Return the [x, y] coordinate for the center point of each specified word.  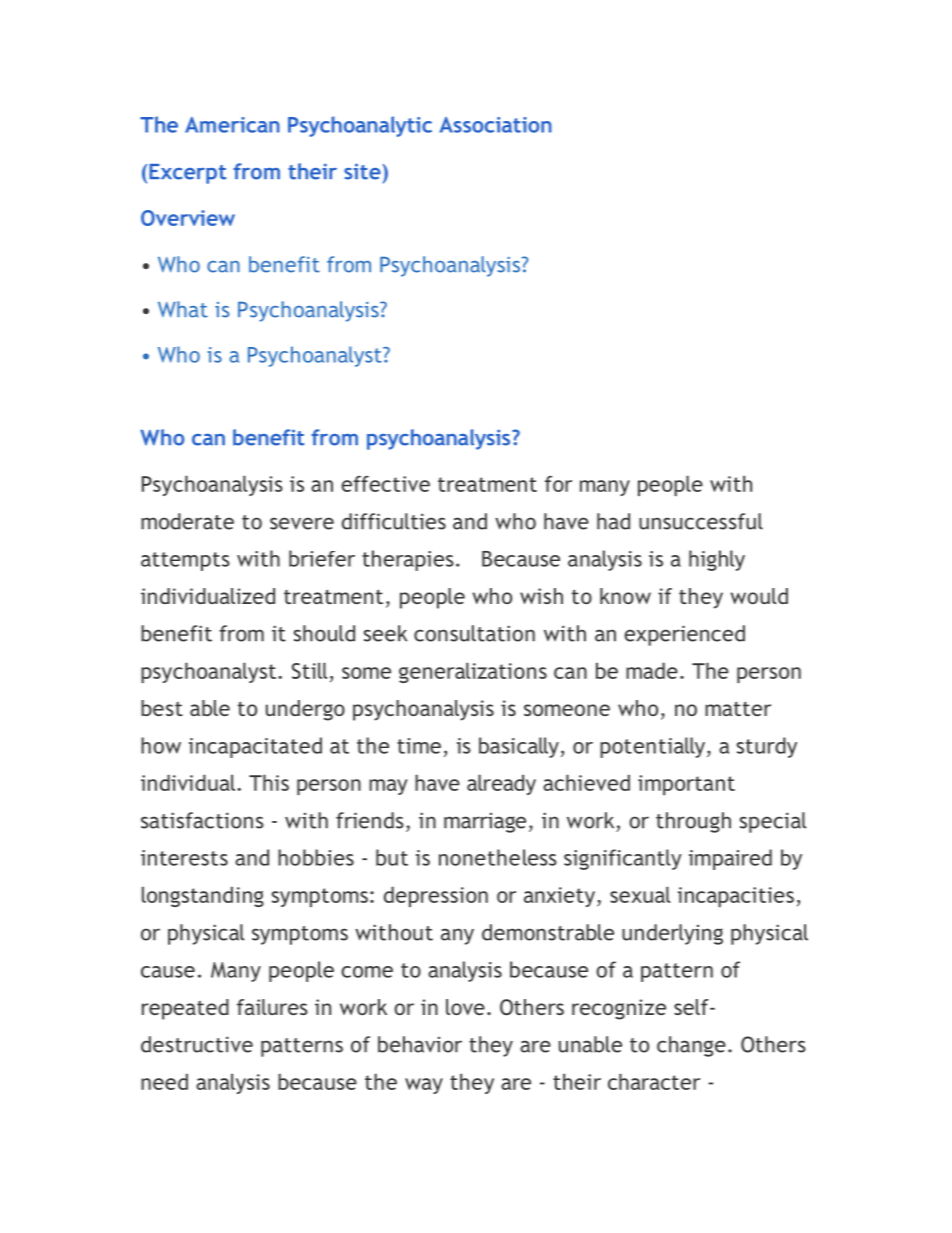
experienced [684, 635]
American [232, 125]
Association [496, 125]
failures [272, 1007]
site [362, 171]
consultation [474, 633]
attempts [185, 561]
